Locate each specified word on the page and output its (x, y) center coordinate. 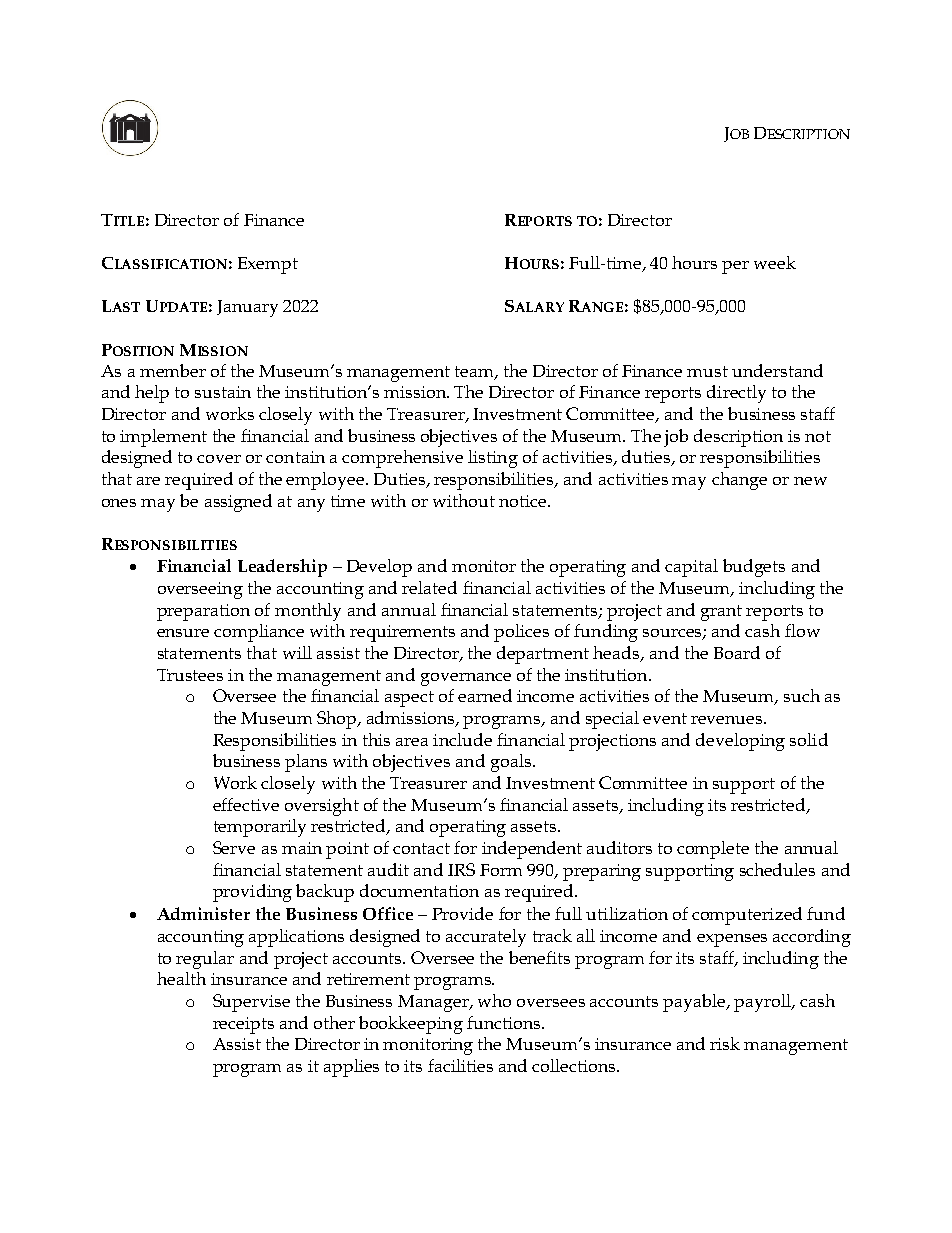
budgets (754, 568)
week (775, 262)
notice (524, 501)
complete (713, 850)
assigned (238, 503)
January (247, 308)
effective (246, 804)
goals (511, 763)
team (475, 373)
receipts (243, 1025)
